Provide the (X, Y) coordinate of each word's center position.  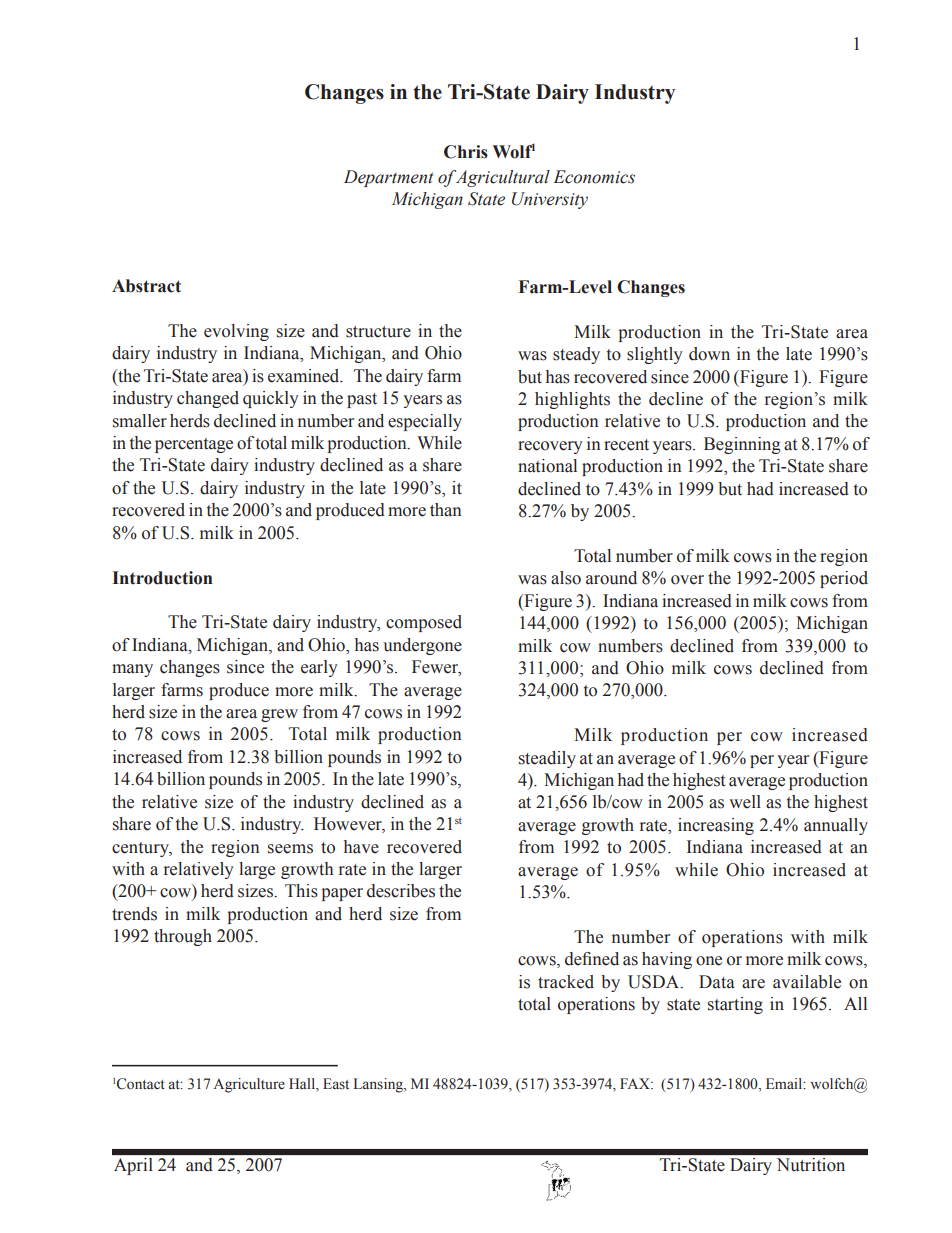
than (446, 510)
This (301, 891)
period (844, 579)
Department (388, 178)
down (709, 354)
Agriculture (249, 1085)
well (745, 802)
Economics (594, 177)
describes (401, 891)
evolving (236, 332)
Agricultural (502, 178)
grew (279, 715)
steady (576, 355)
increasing (716, 826)
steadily (547, 759)
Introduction (162, 578)
